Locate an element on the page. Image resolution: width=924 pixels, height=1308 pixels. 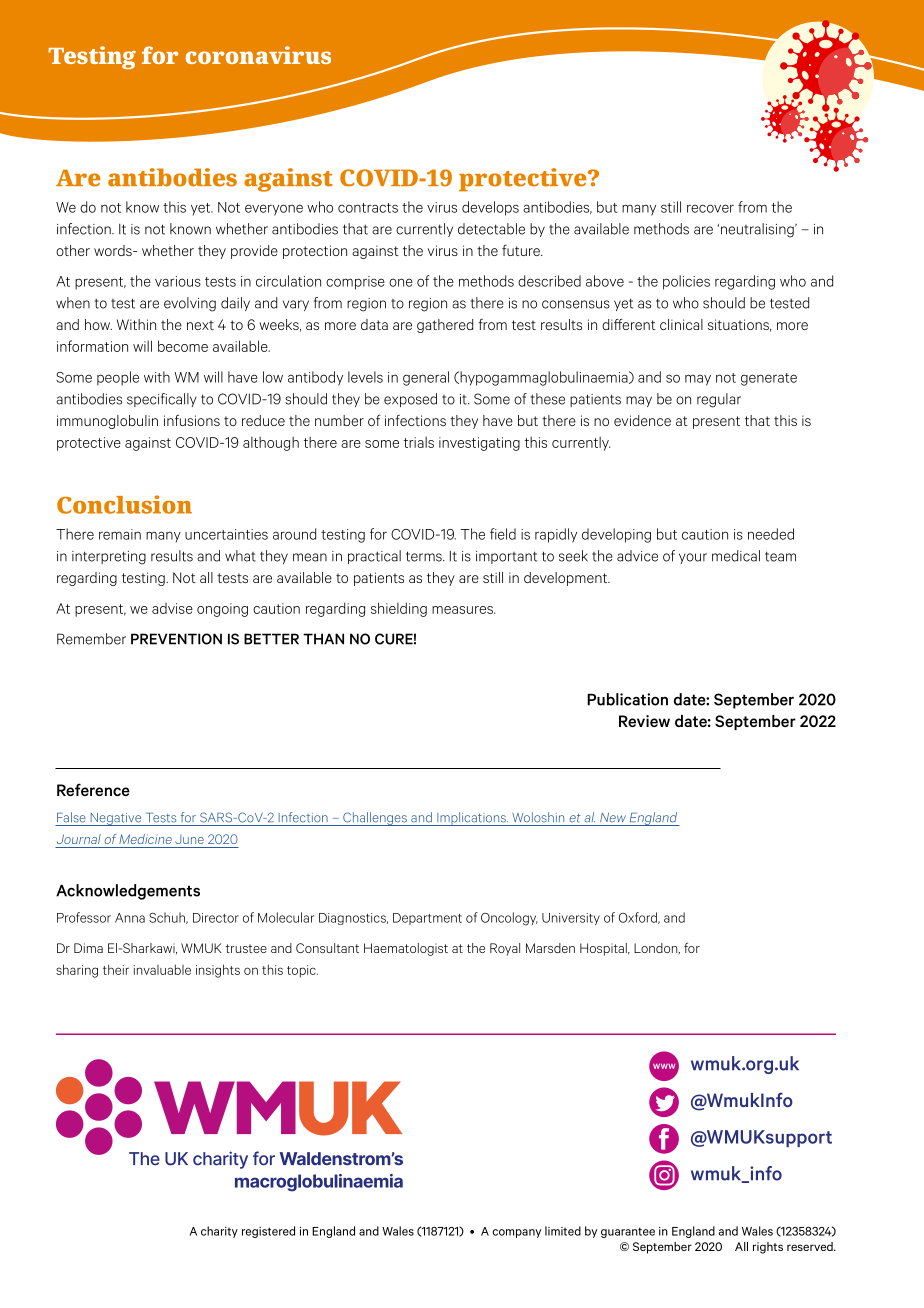
various is located at coordinates (178, 281).
